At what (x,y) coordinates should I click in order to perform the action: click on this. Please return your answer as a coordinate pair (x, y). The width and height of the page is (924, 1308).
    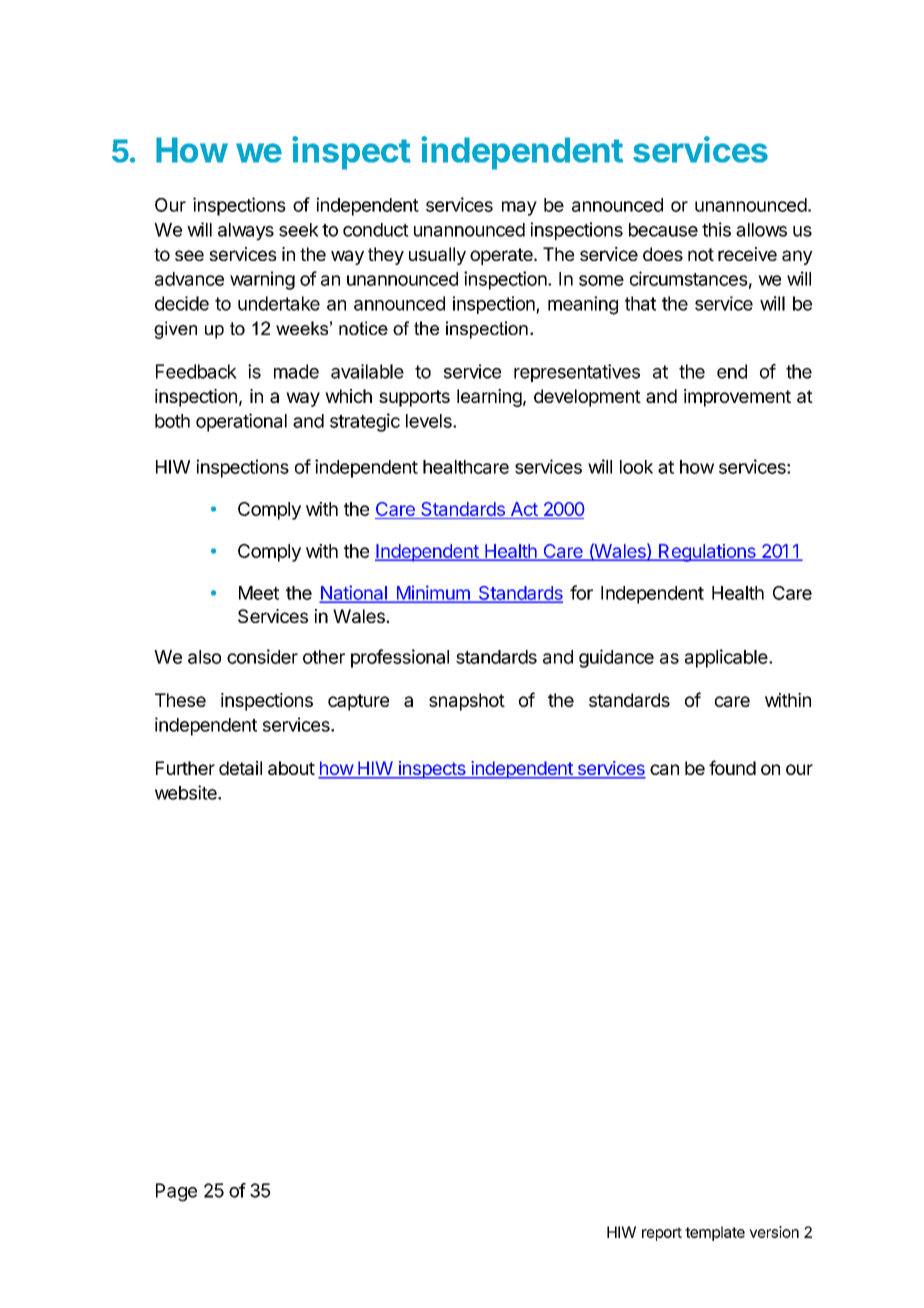
    Looking at the image, I should click on (716, 229).
